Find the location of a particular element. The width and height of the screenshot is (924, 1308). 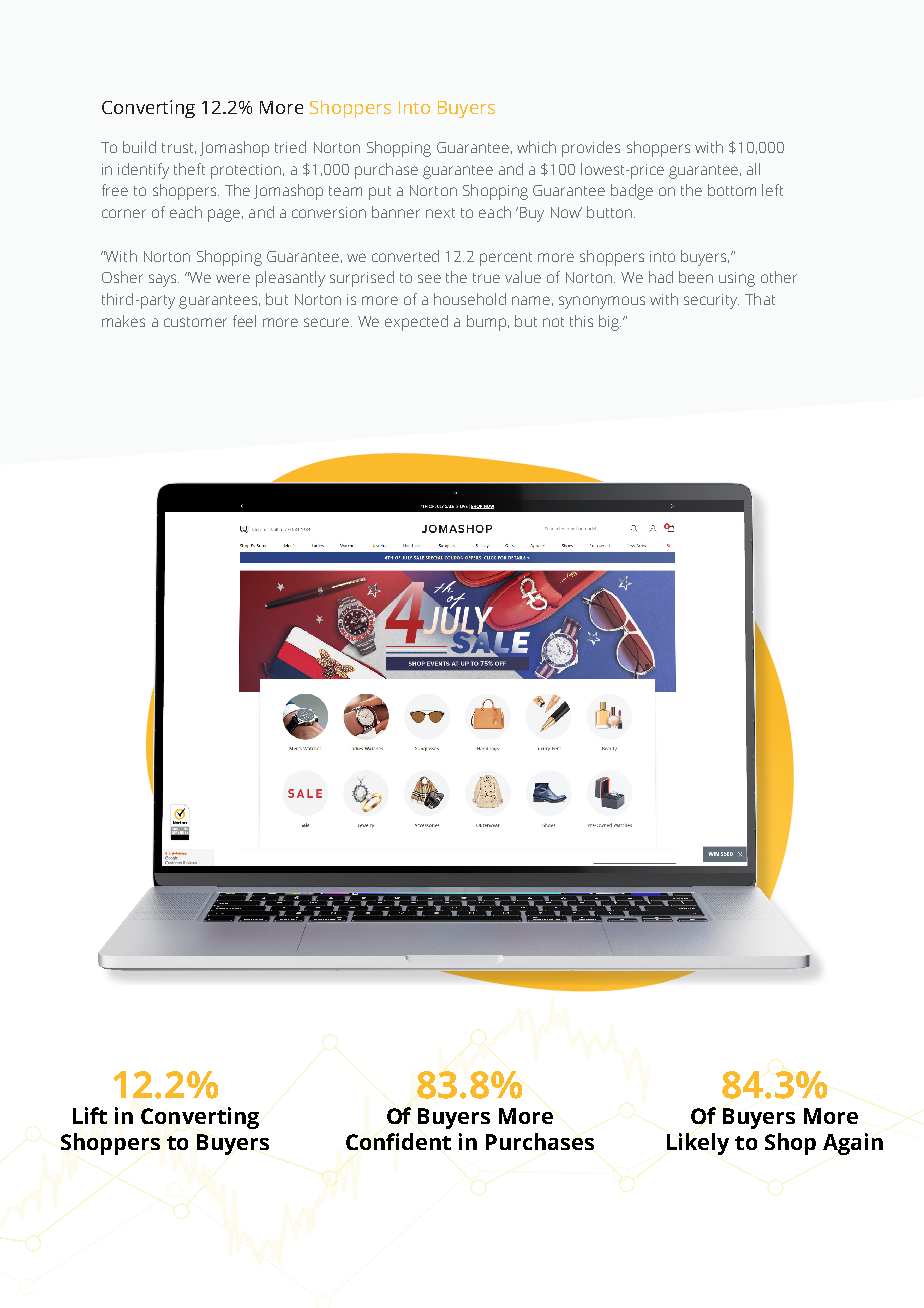

theft is located at coordinates (189, 169).
